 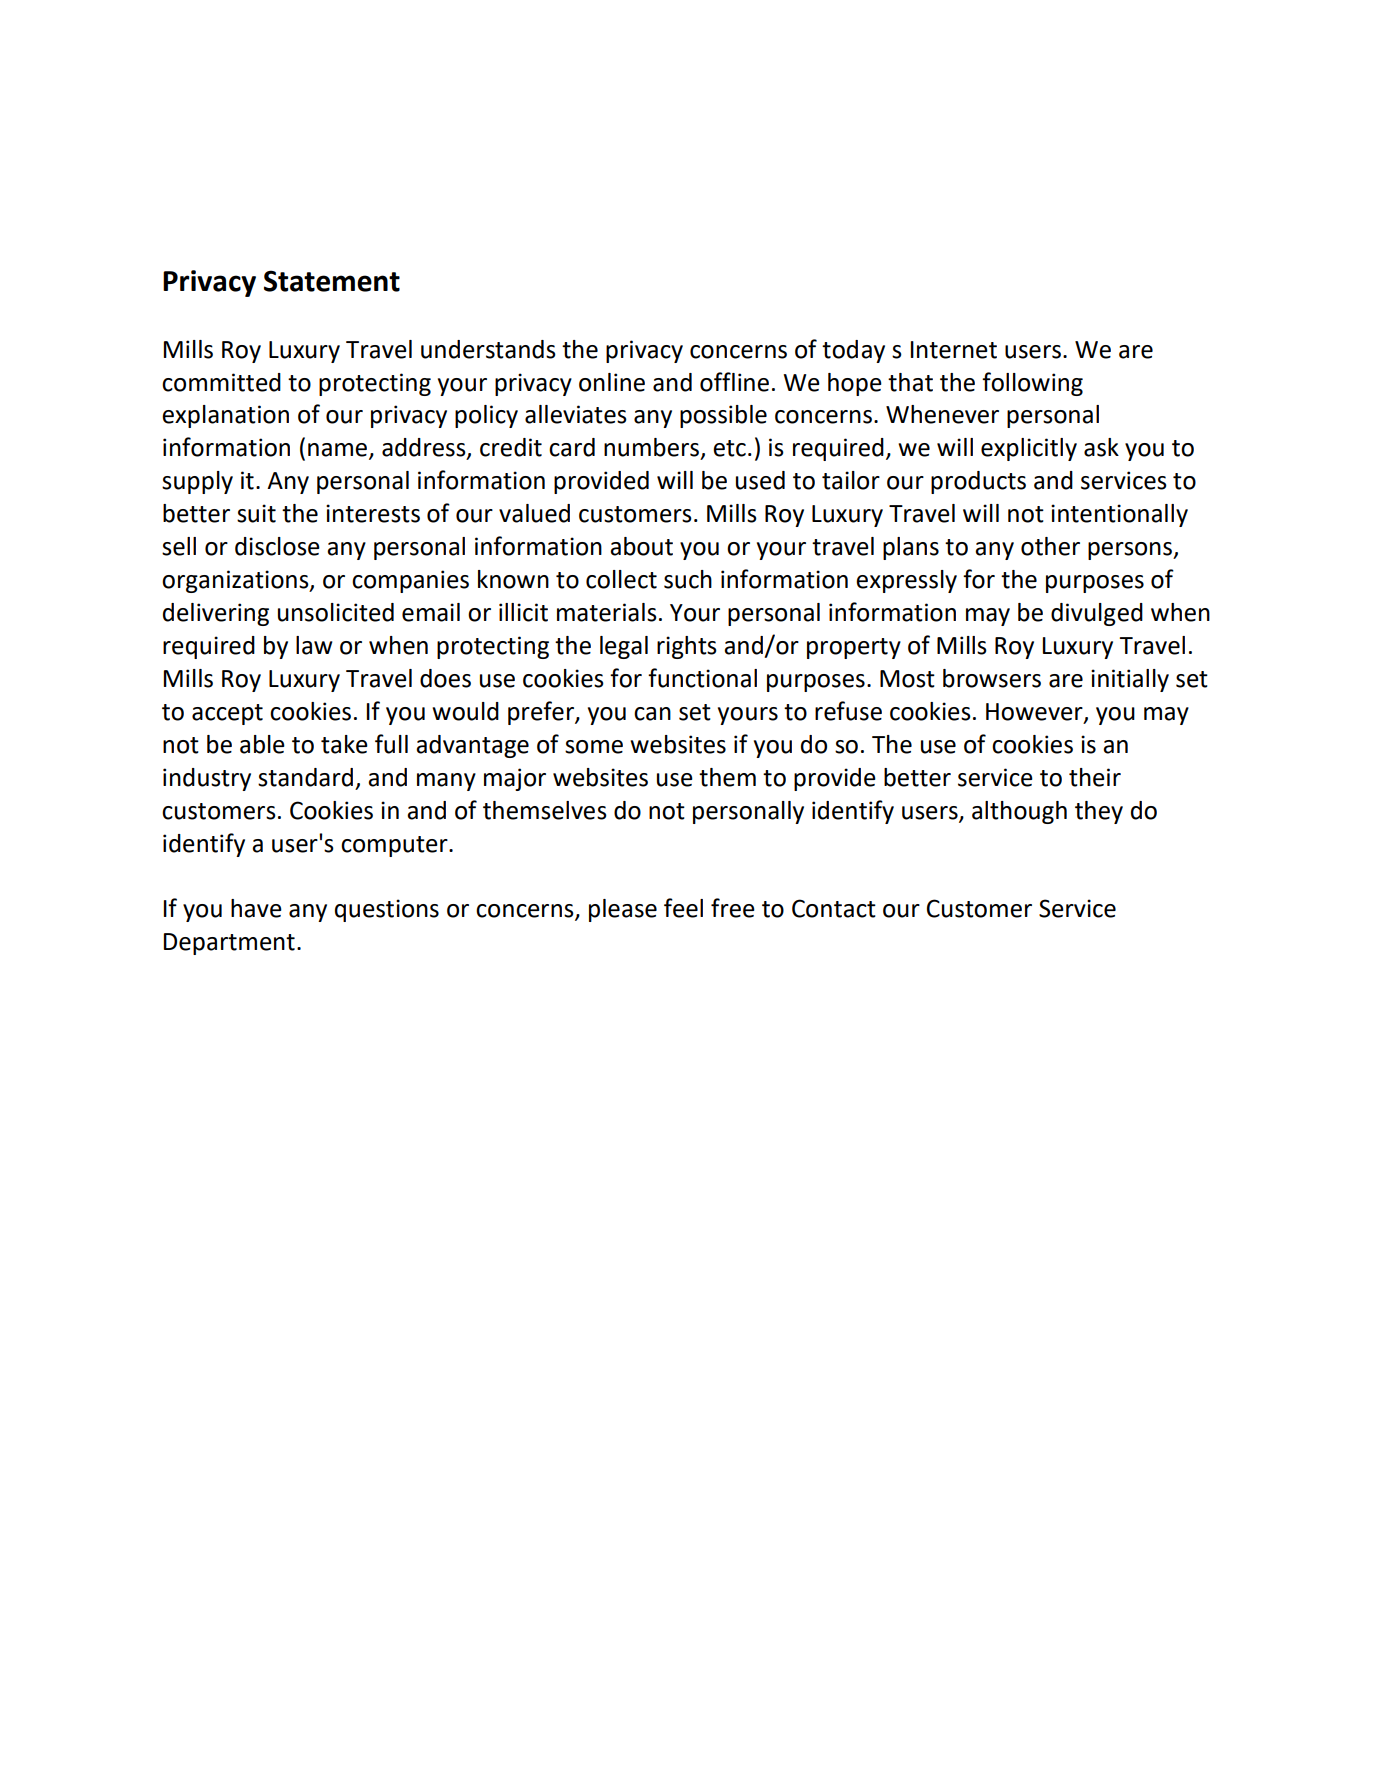 What do you see at coordinates (256, 908) in the screenshot?
I see `have` at bounding box center [256, 908].
